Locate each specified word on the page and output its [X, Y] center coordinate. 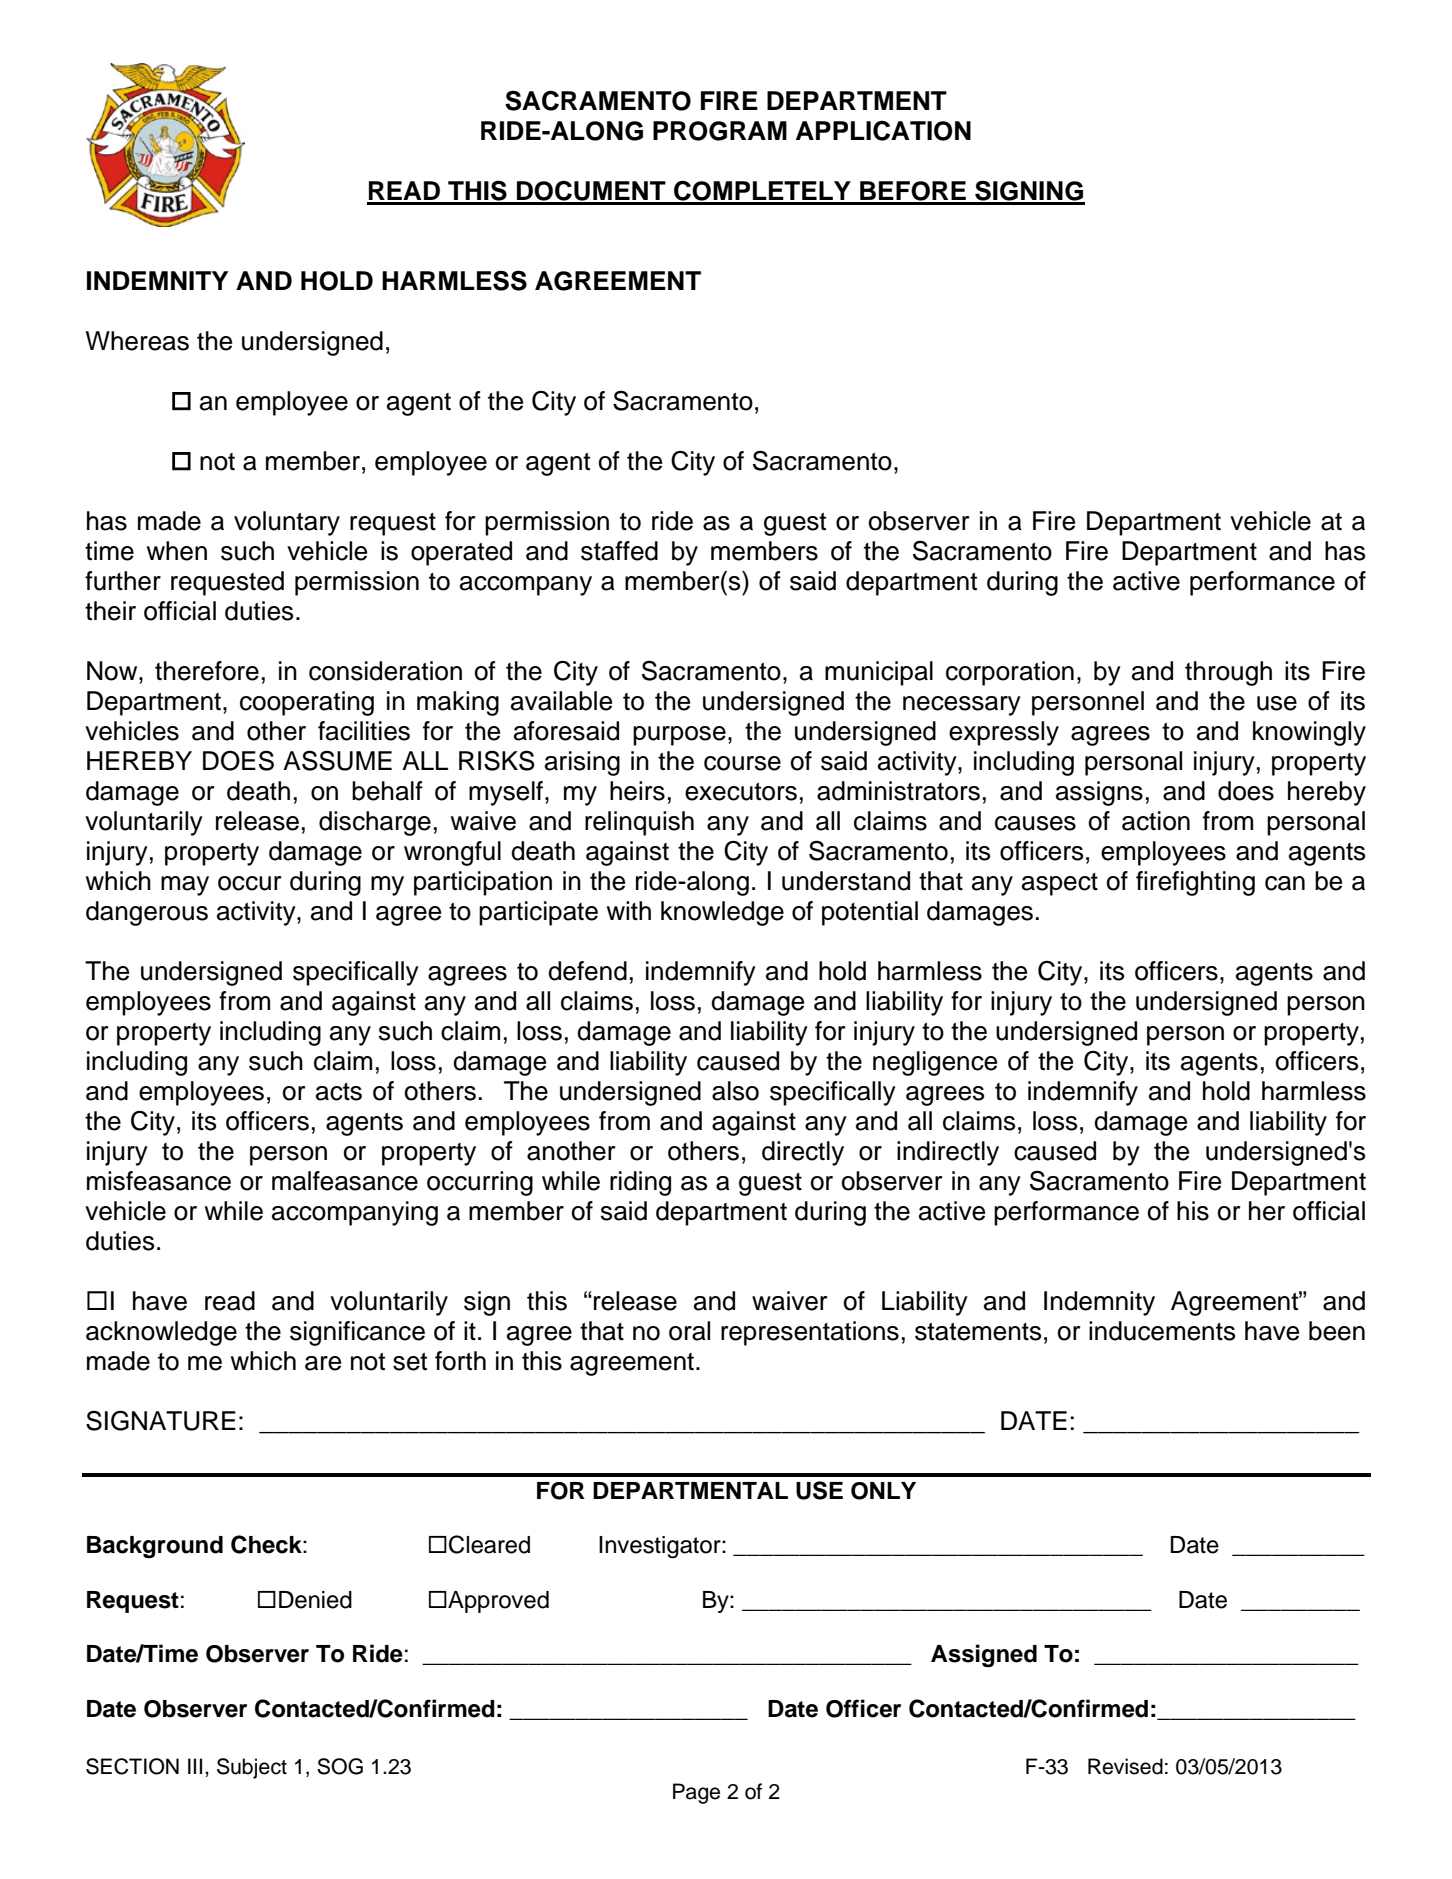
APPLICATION [883, 131]
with [629, 910]
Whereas [137, 341]
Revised [1125, 1766]
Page [696, 1793]
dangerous [147, 913]
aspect [1060, 884]
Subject [252, 1768]
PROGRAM [720, 131]
